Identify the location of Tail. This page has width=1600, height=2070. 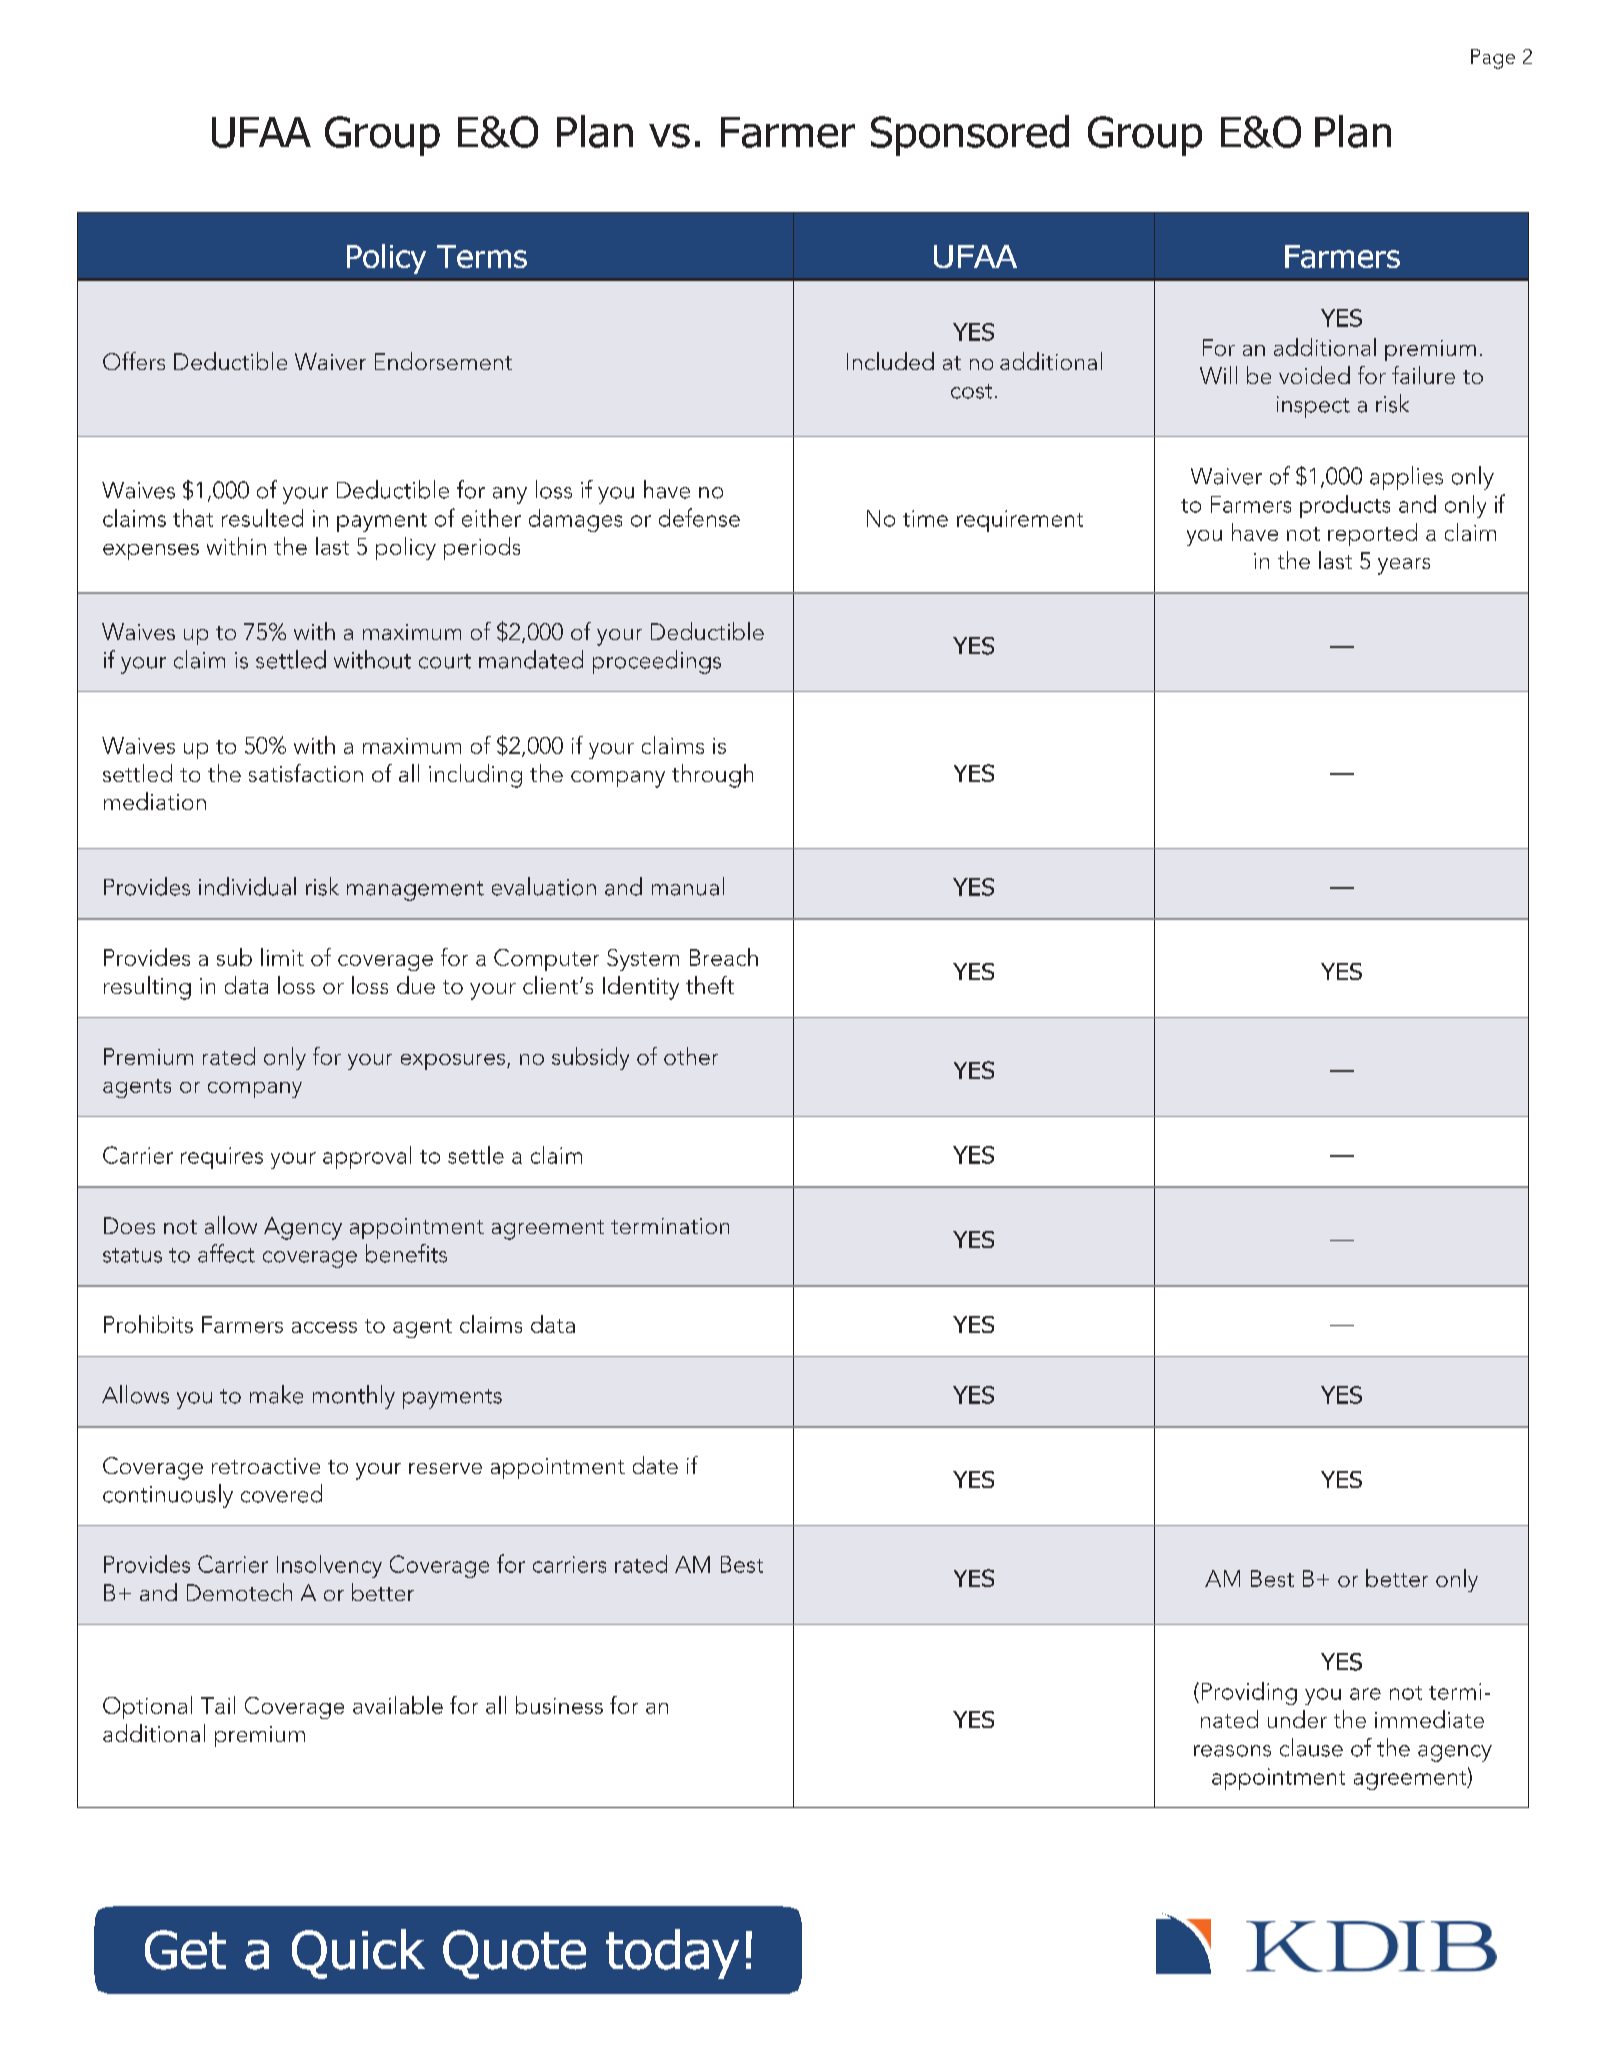
(218, 1705).
